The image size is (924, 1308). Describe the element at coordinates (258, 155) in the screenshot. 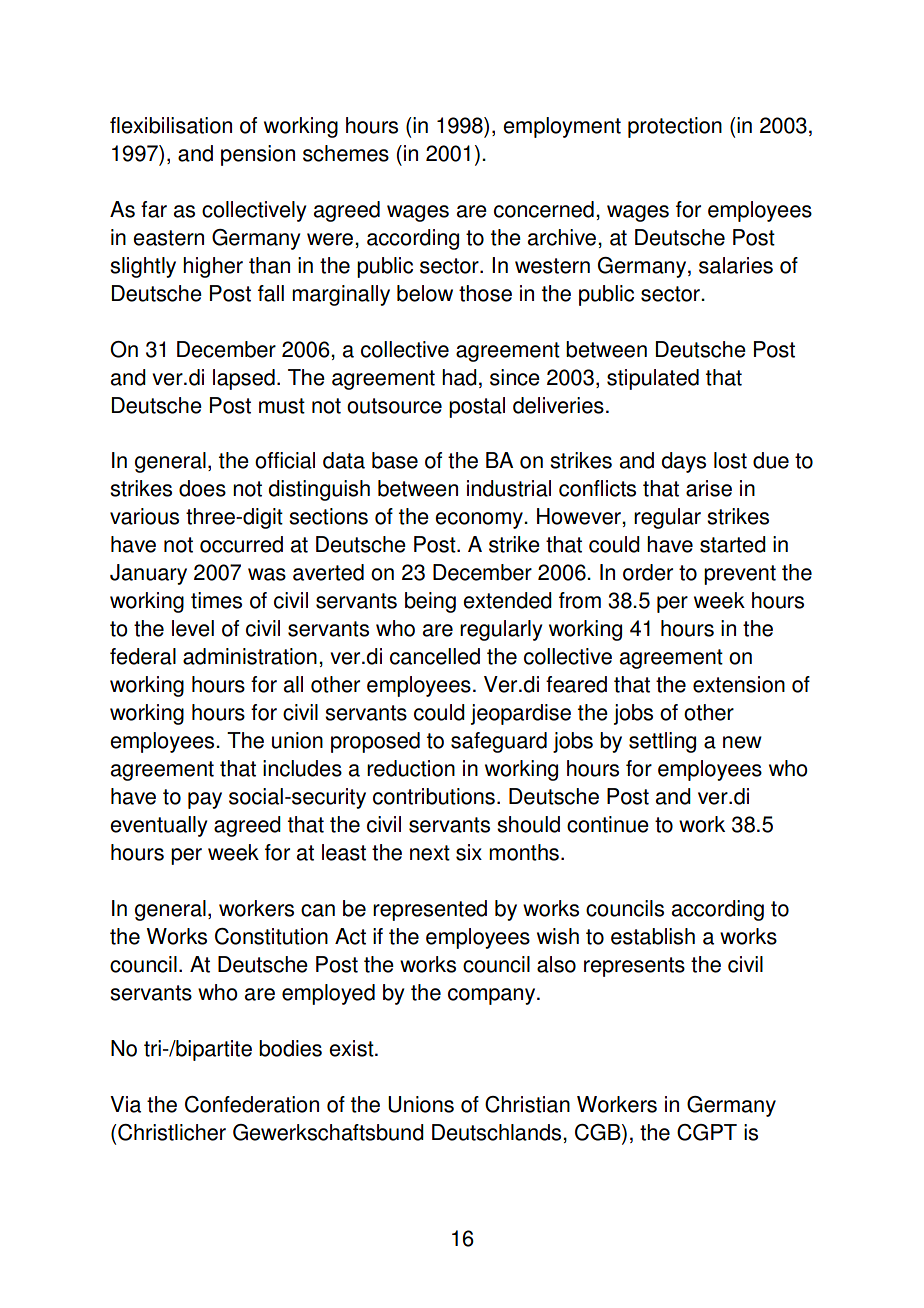

I see `pension` at that location.
